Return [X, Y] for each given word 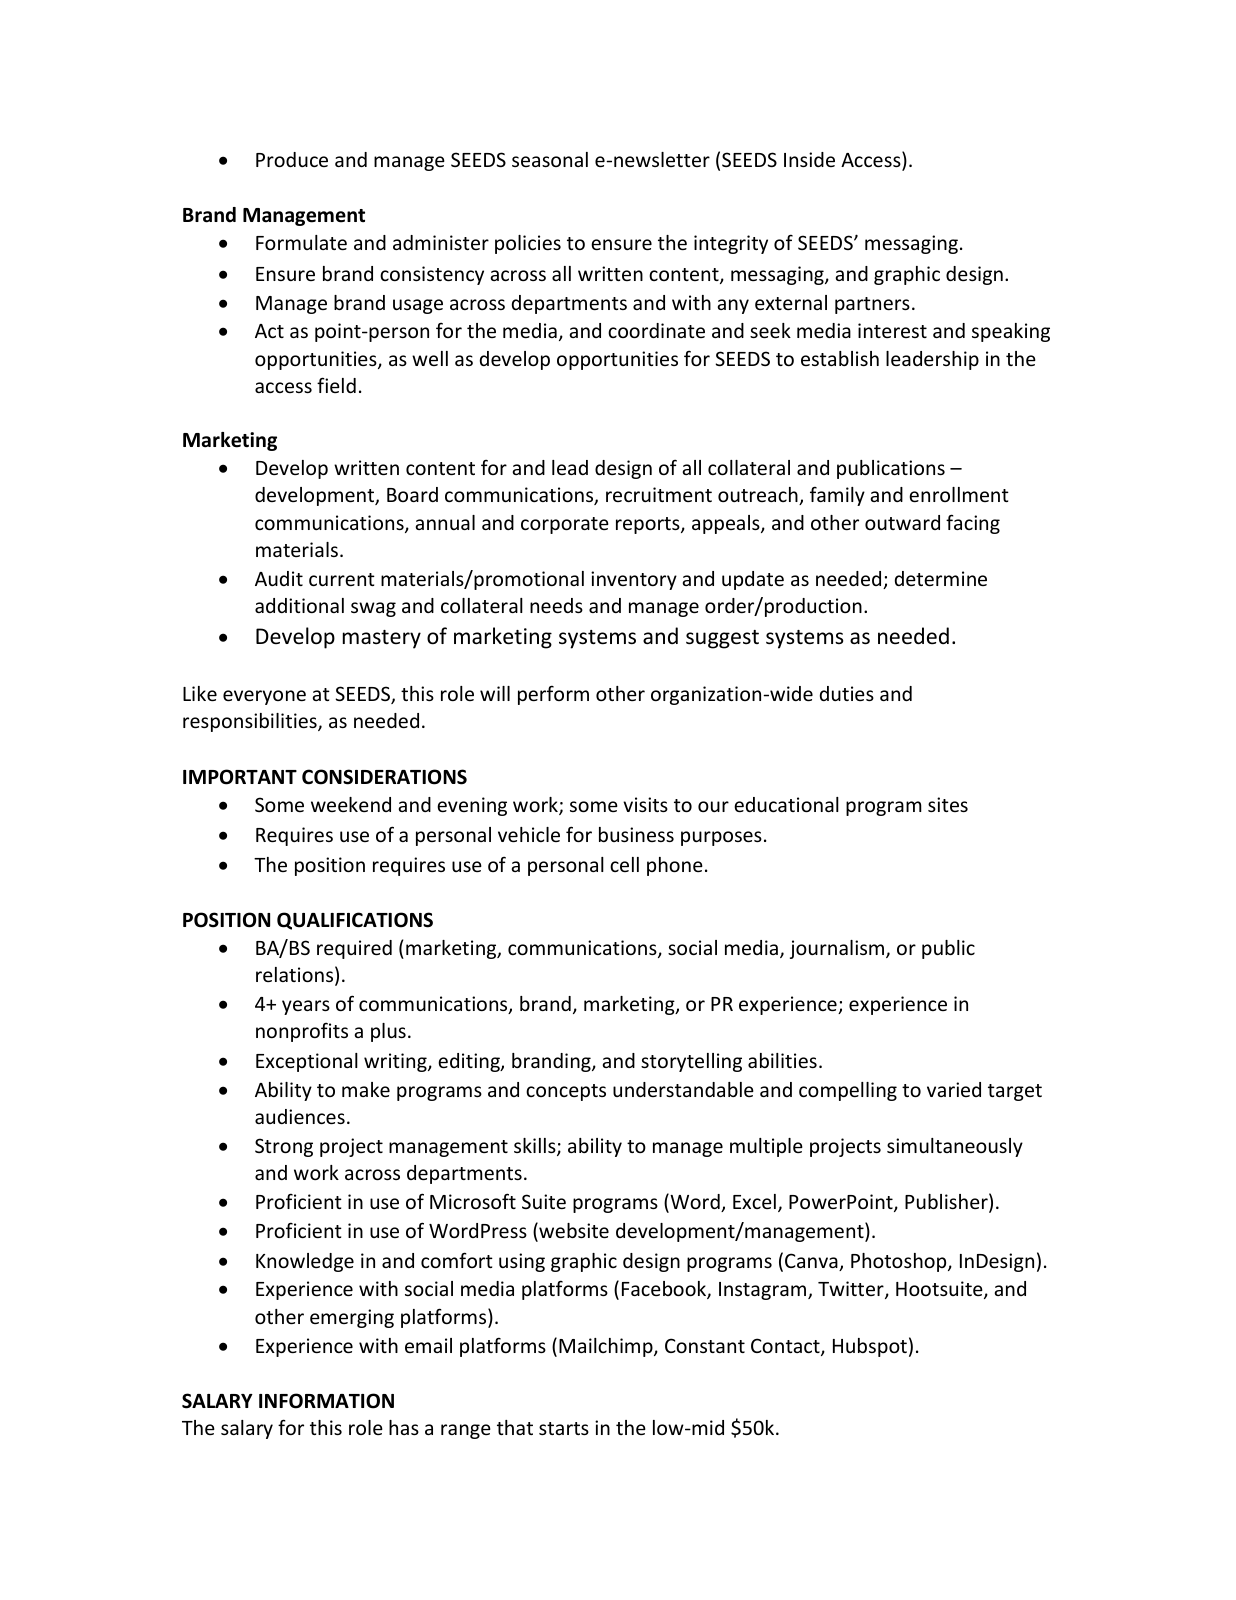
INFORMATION [326, 1401]
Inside [809, 159]
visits [645, 804]
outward [902, 522]
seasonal [550, 159]
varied [954, 1089]
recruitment [659, 494]
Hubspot [870, 1347]
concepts [566, 1092]
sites [948, 804]
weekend [351, 804]
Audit [279, 578]
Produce [292, 159]
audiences [300, 1116]
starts [564, 1428]
